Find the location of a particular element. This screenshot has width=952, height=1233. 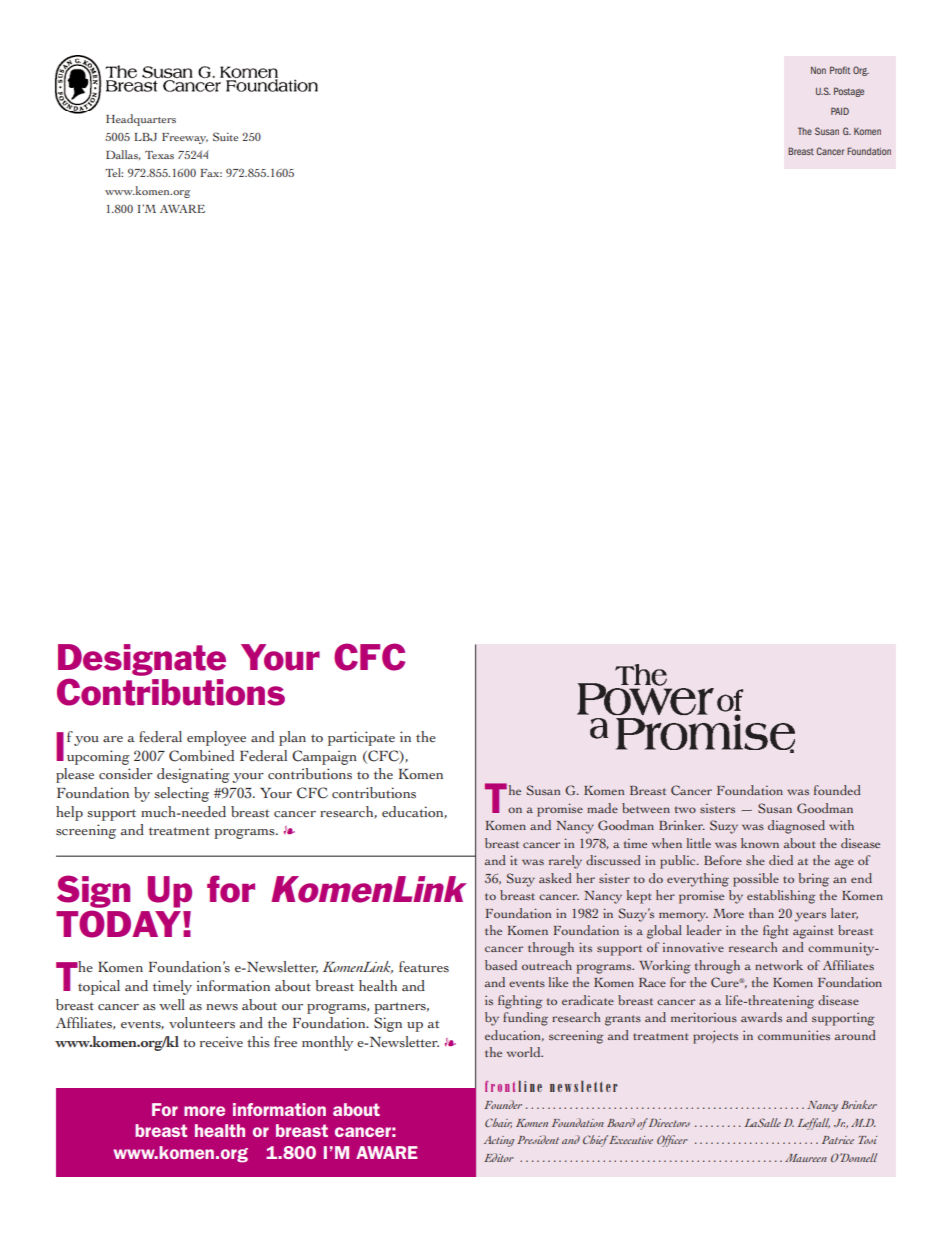

employee is located at coordinates (216, 738).
